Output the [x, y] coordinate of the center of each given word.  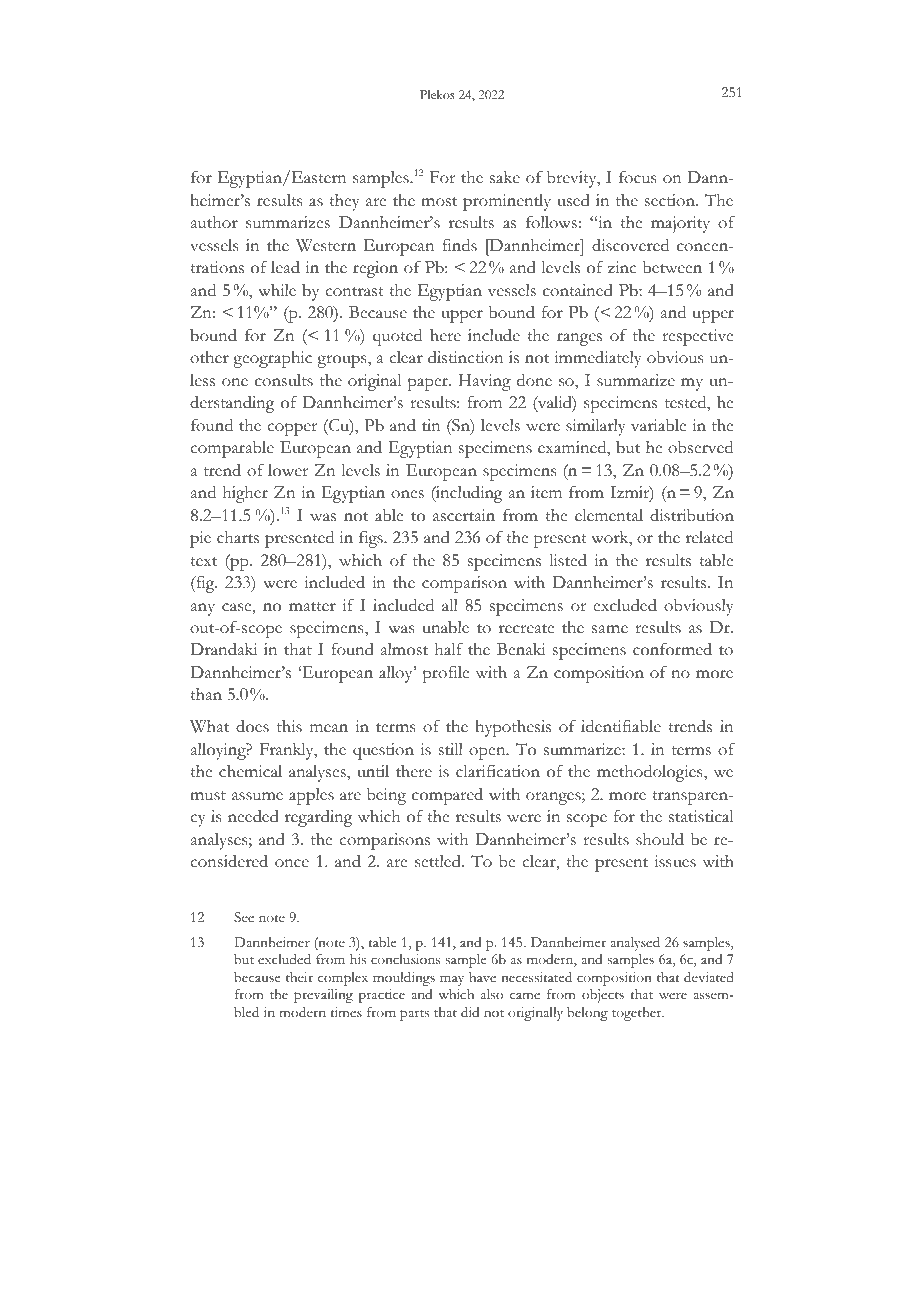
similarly [595, 427]
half [449, 649]
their [299, 977]
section [671, 200]
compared [447, 796]
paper [428, 384]
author [214, 222]
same [610, 629]
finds [459, 245]
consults [284, 380]
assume [257, 796]
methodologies [651, 773]
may [452, 980]
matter [312, 607]
